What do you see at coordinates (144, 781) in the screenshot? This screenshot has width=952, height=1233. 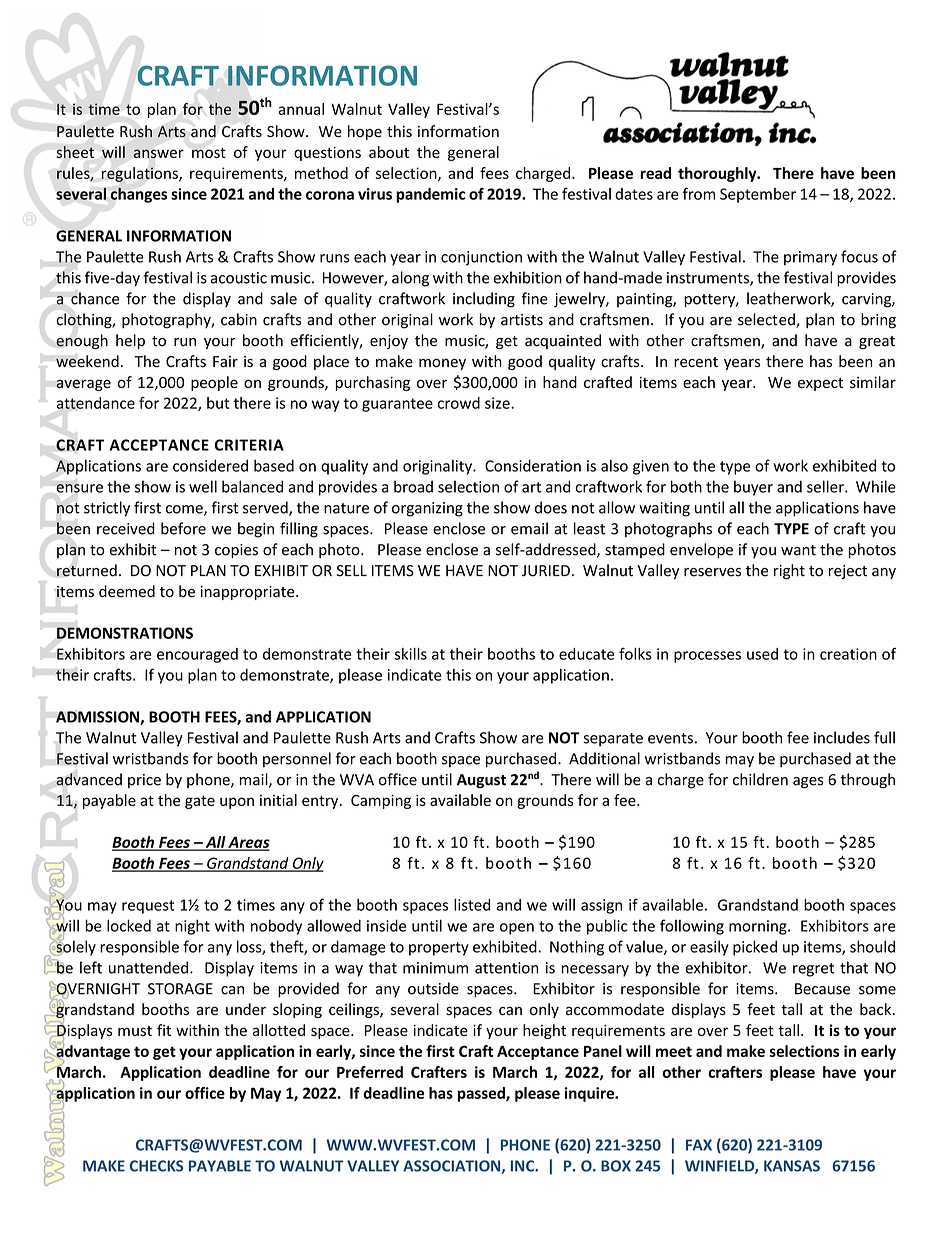 I see `price` at bounding box center [144, 781].
